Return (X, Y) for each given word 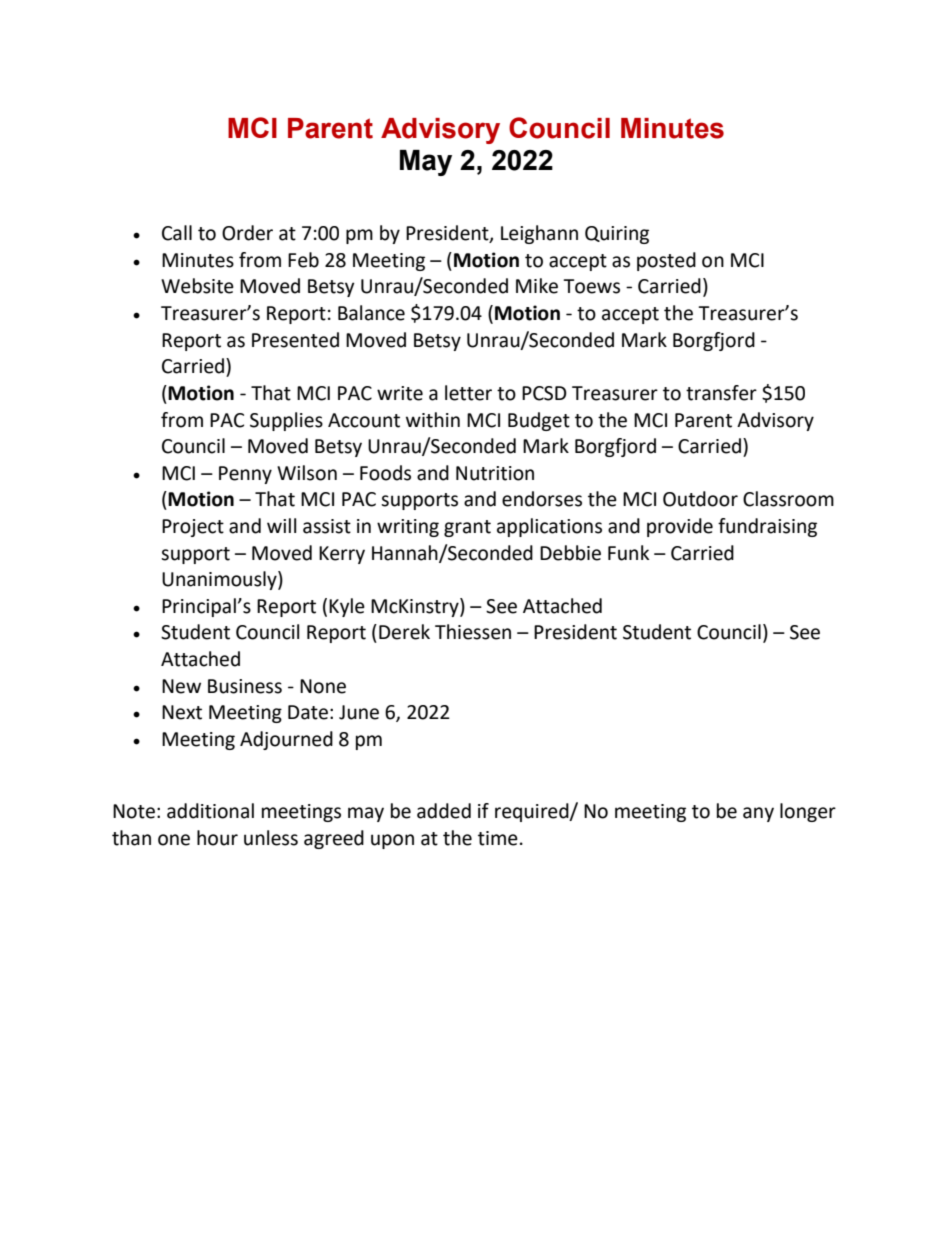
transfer (721, 393)
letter (468, 393)
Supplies (286, 421)
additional (210, 811)
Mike (537, 286)
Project (193, 528)
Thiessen (473, 632)
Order (247, 233)
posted (666, 261)
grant (467, 528)
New (181, 686)
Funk (628, 553)
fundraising (767, 527)
